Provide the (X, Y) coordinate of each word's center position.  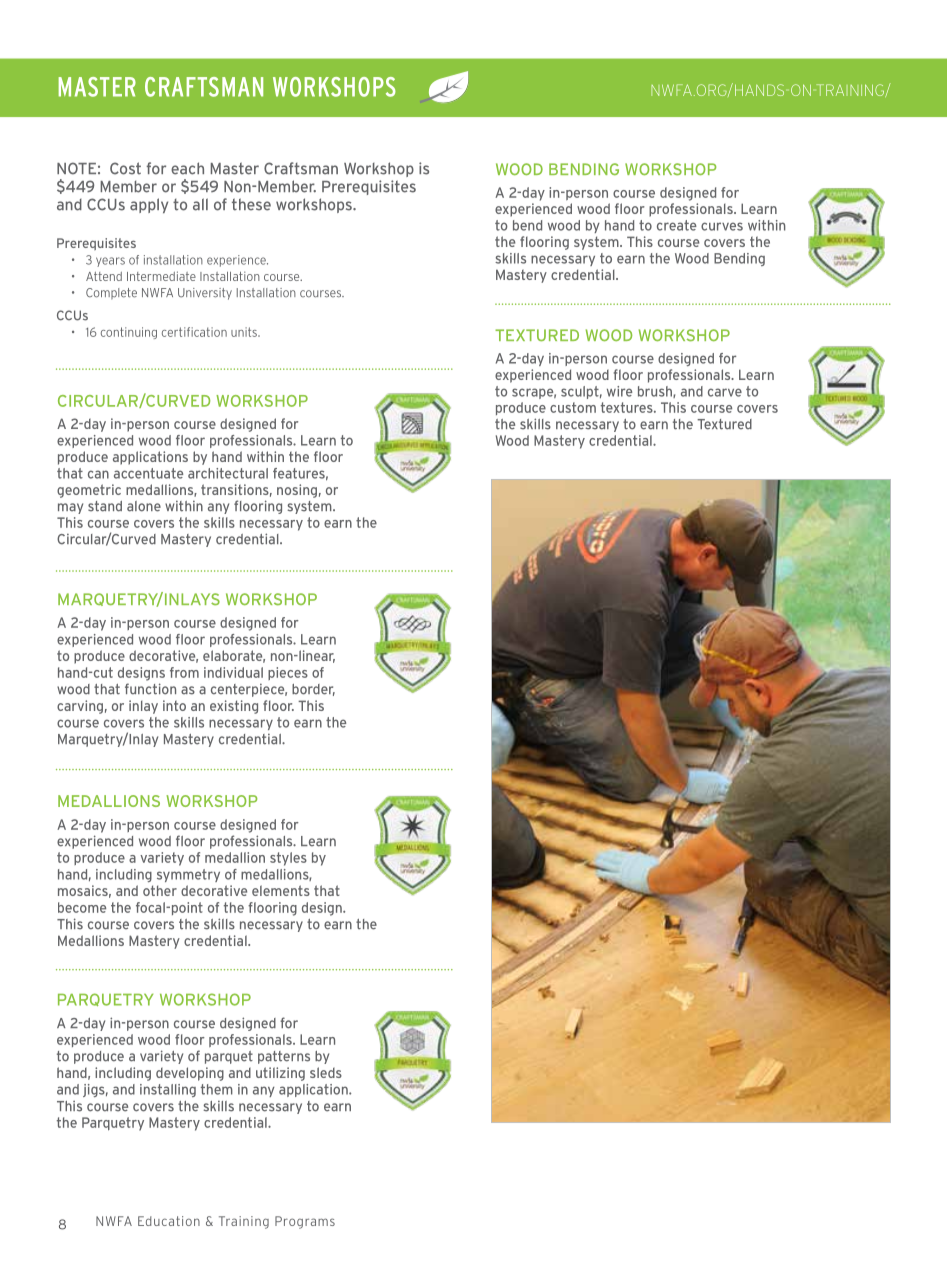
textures (628, 407)
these (251, 204)
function (150, 689)
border (313, 690)
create (677, 225)
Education (169, 1221)
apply (149, 205)
